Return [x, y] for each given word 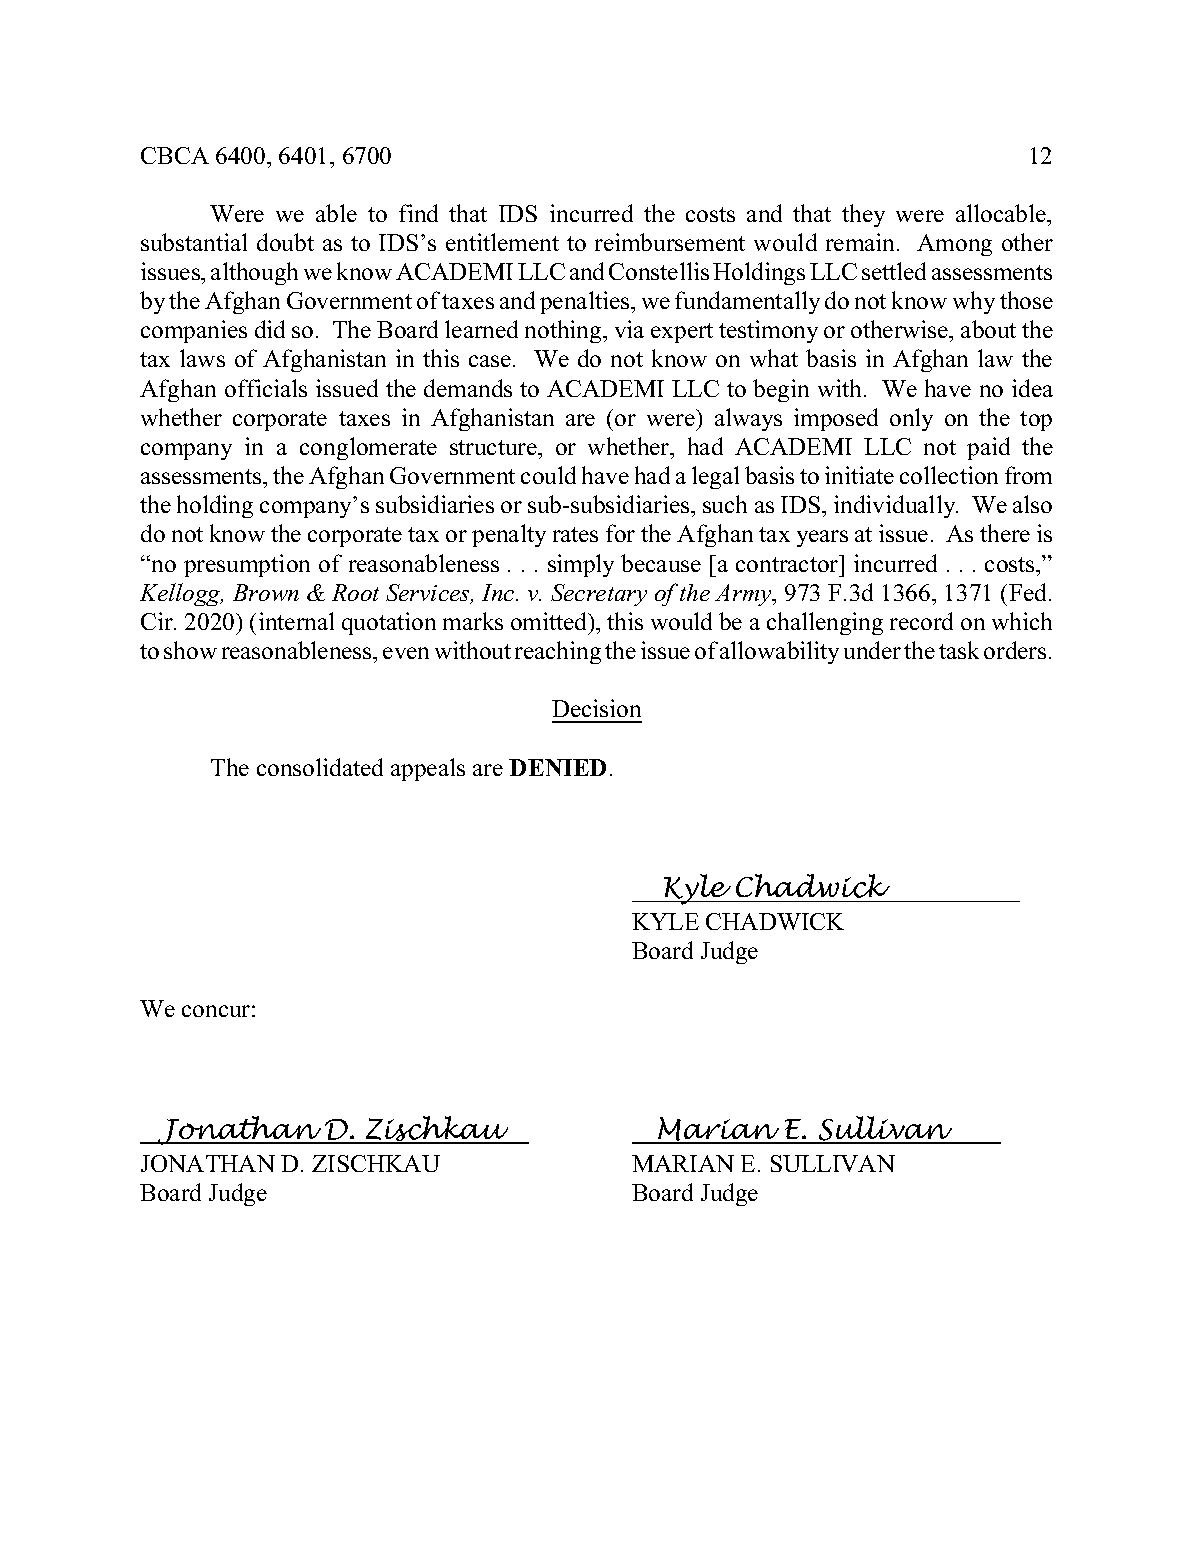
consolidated [320, 767]
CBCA [175, 155]
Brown [266, 592]
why [974, 302]
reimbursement [670, 242]
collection [949, 475]
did [270, 329]
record [921, 621]
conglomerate [368, 448]
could [548, 475]
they [863, 215]
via [629, 329]
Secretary [599, 595]
